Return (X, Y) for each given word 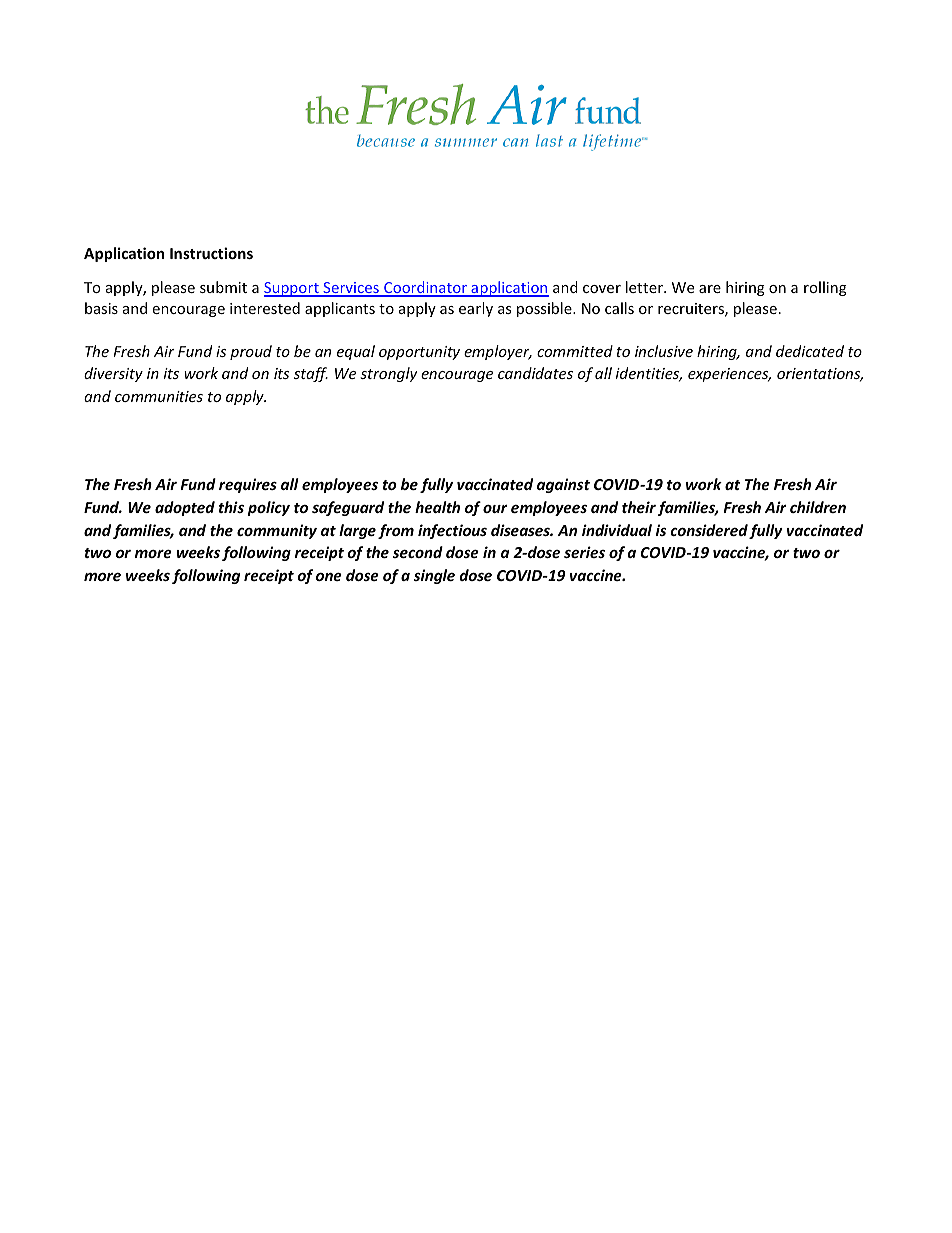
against (563, 485)
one (329, 577)
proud (251, 352)
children (818, 507)
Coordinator (425, 288)
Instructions (211, 253)
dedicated (810, 351)
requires (248, 485)
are (710, 289)
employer (498, 352)
